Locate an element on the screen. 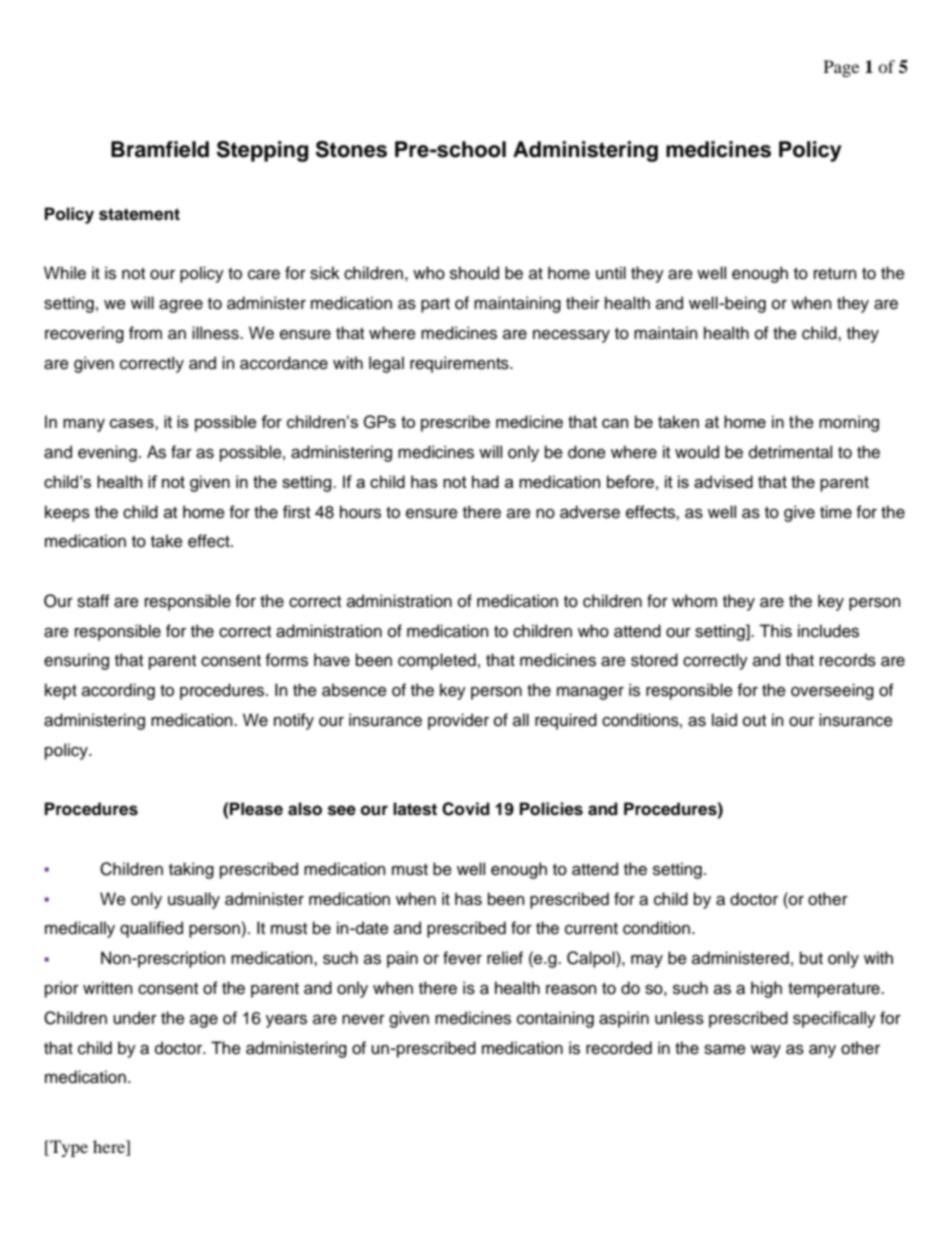 The height and width of the screenshot is (1233, 952). never is located at coordinates (363, 1019).
